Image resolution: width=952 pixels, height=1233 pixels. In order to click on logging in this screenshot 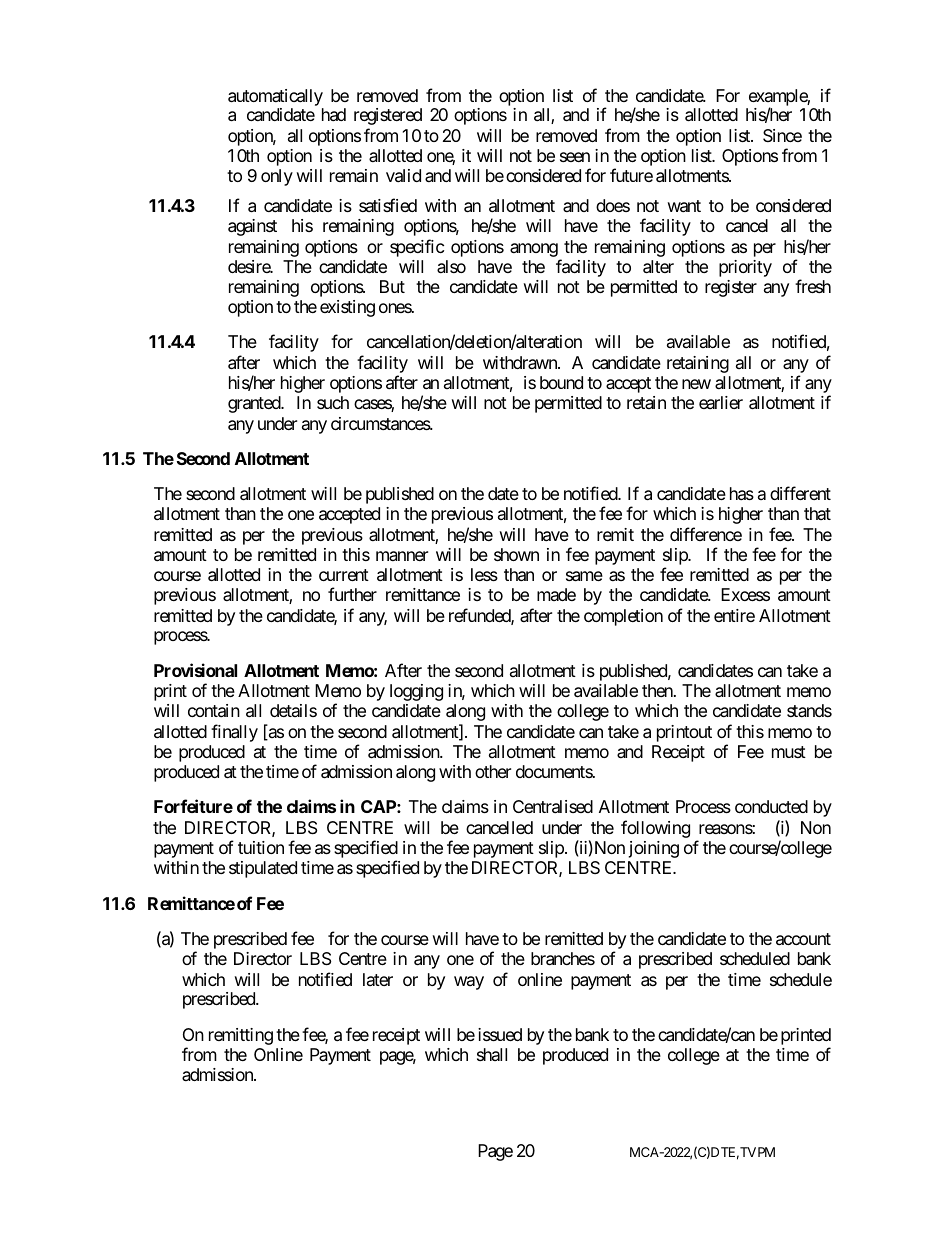, I will do `click(416, 692)`.
